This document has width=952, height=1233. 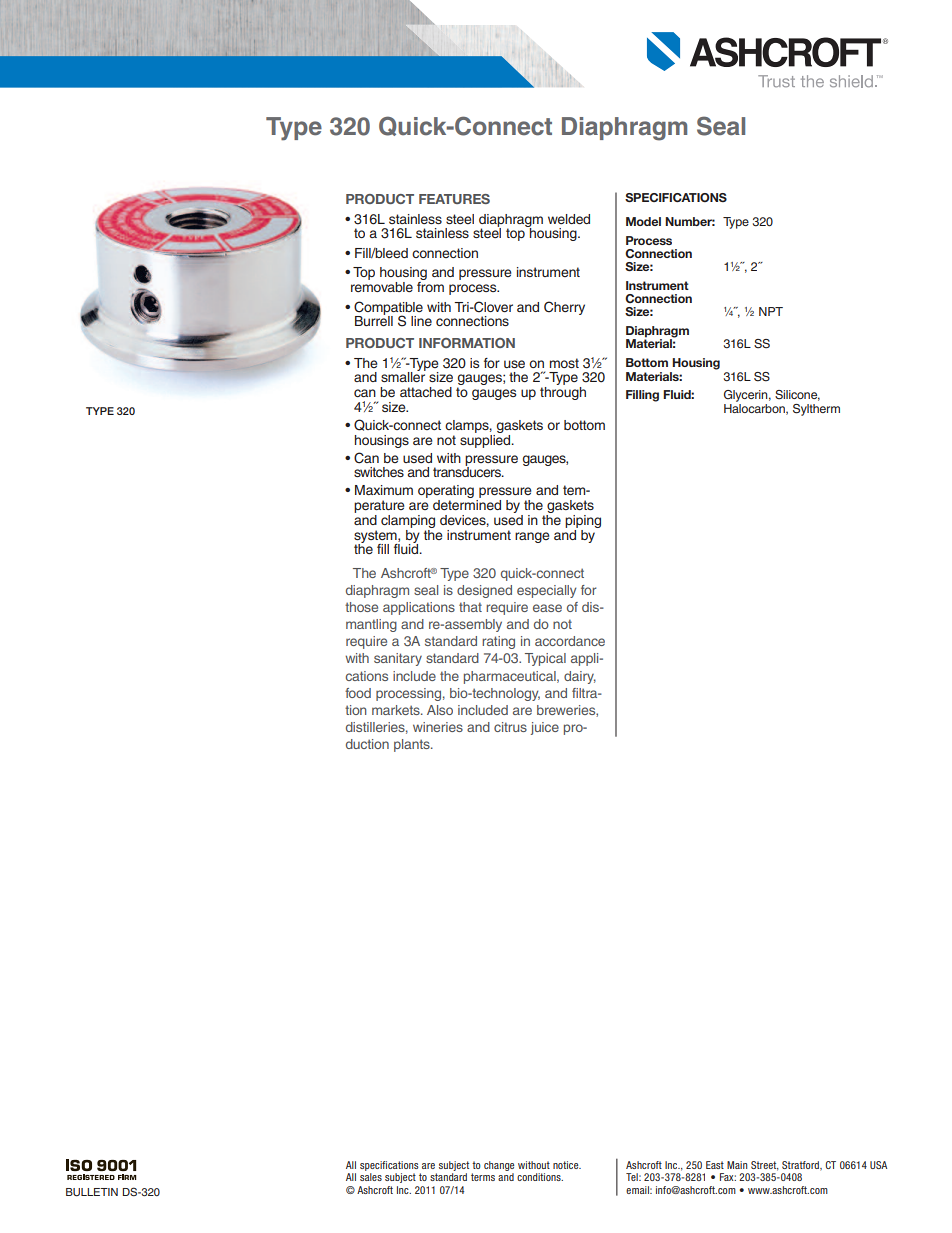 What do you see at coordinates (358, 693) in the document?
I see `food` at bounding box center [358, 693].
